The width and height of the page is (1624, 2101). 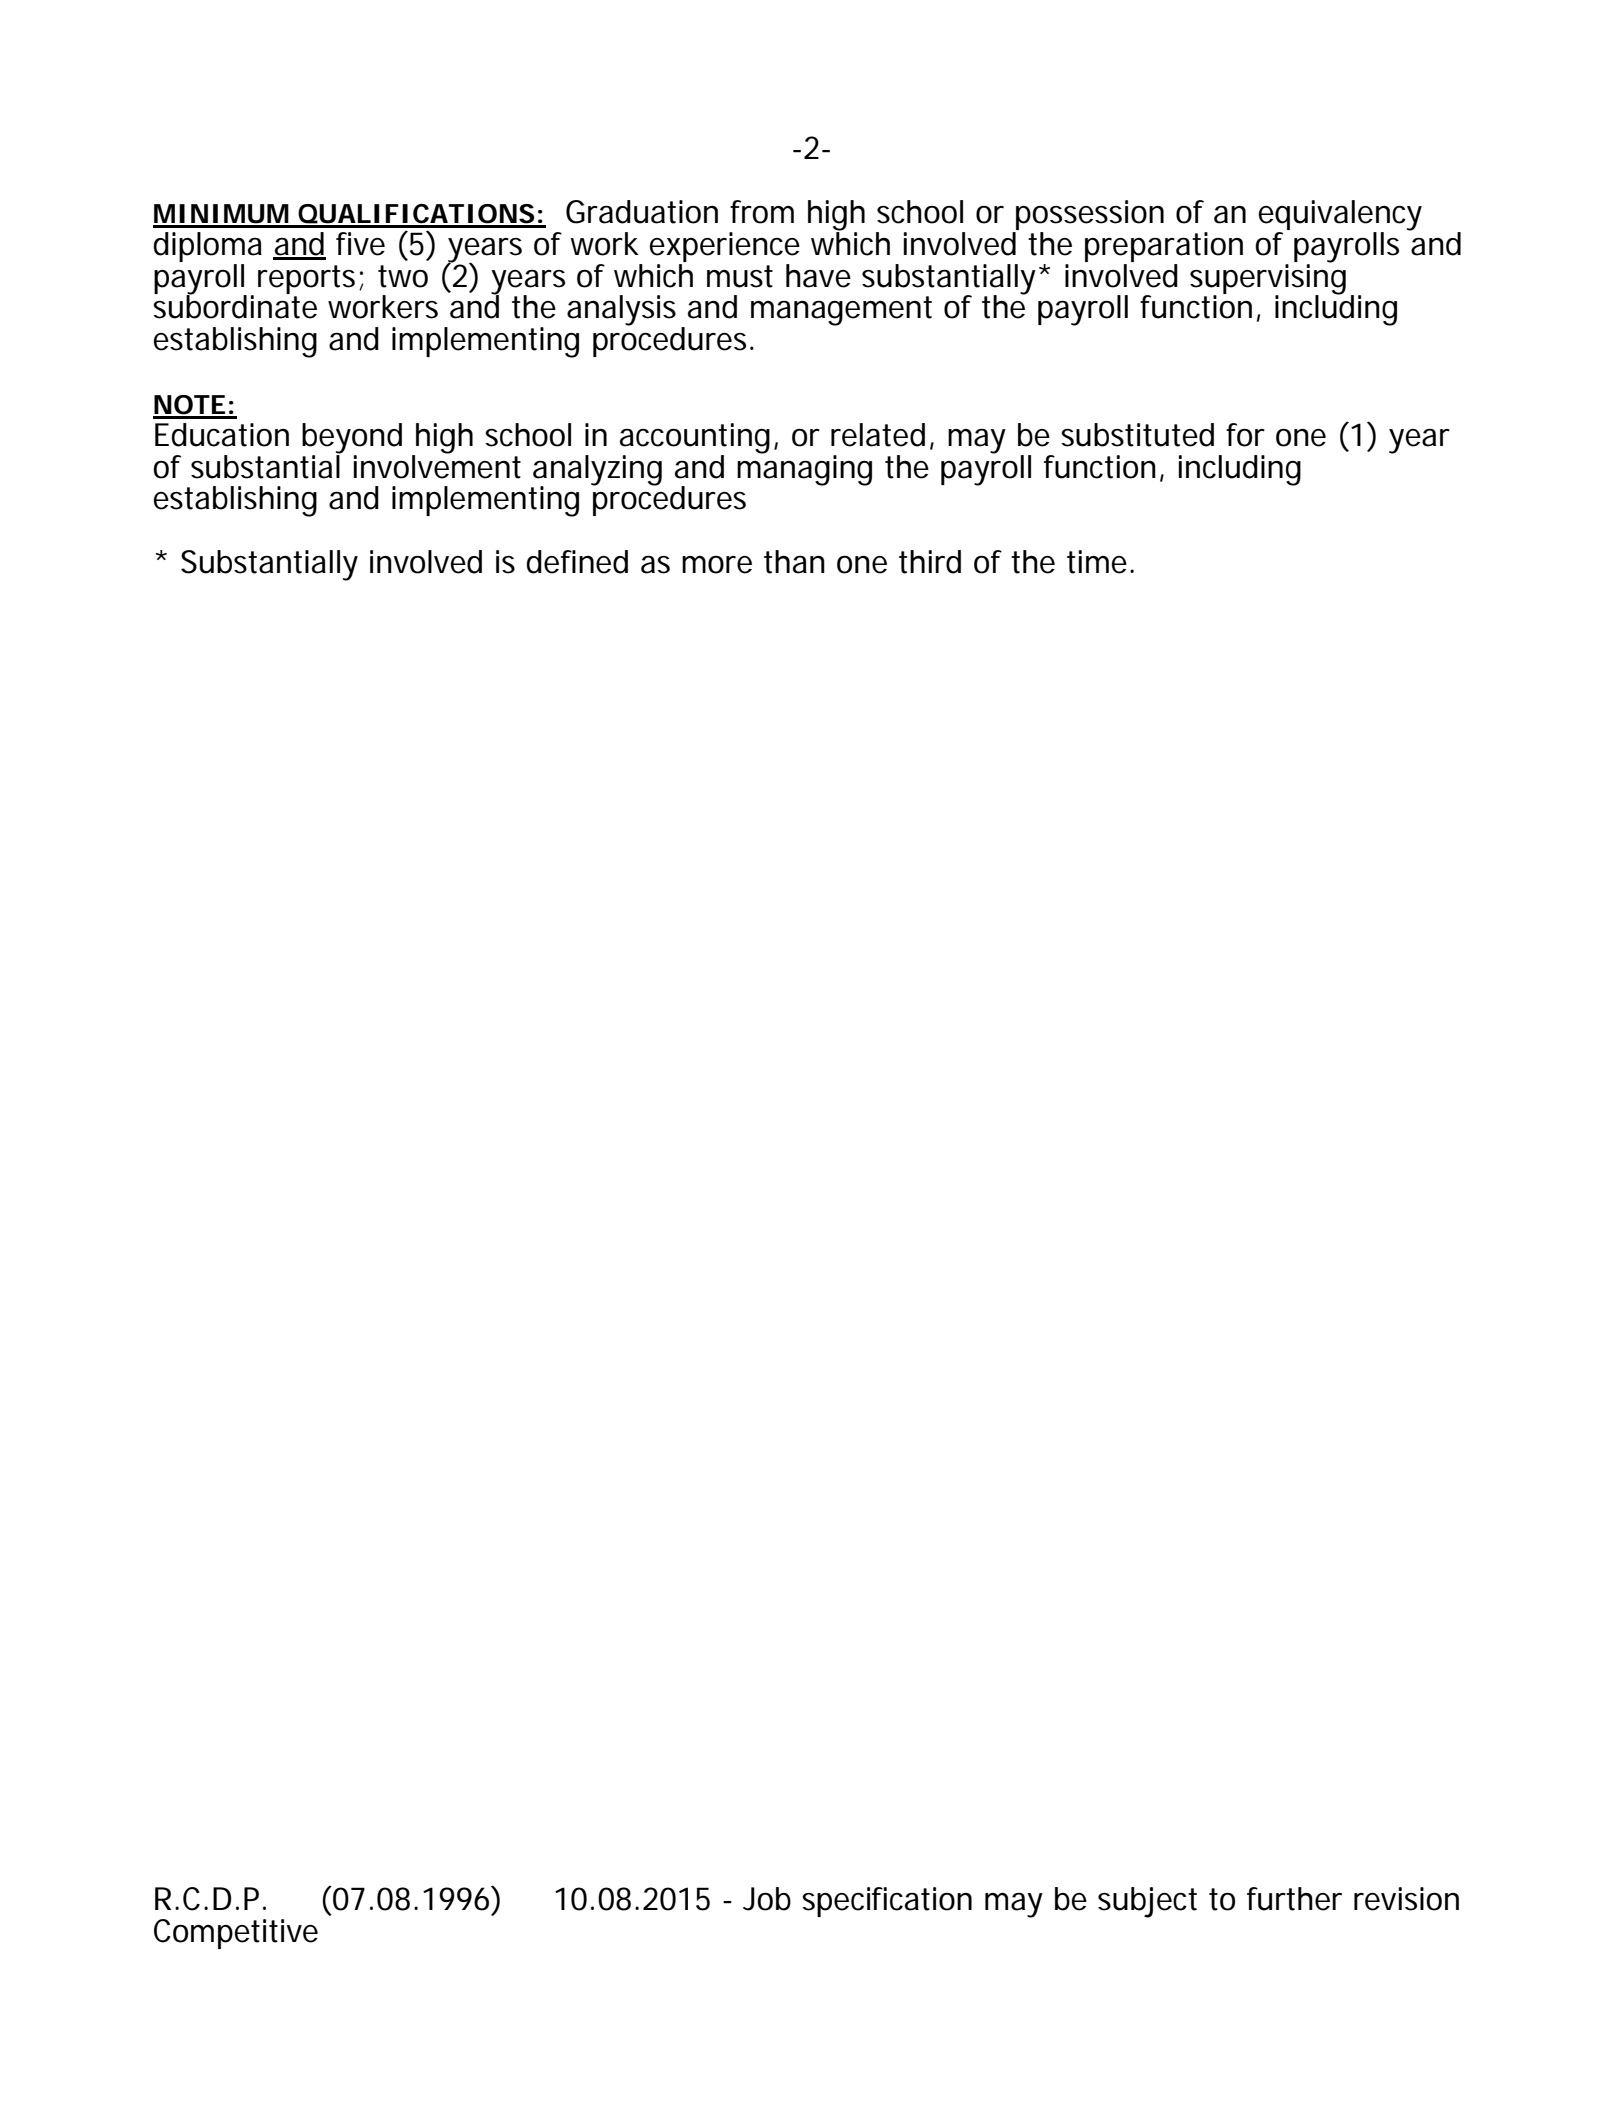 I want to click on supervising, so click(x=1268, y=278).
